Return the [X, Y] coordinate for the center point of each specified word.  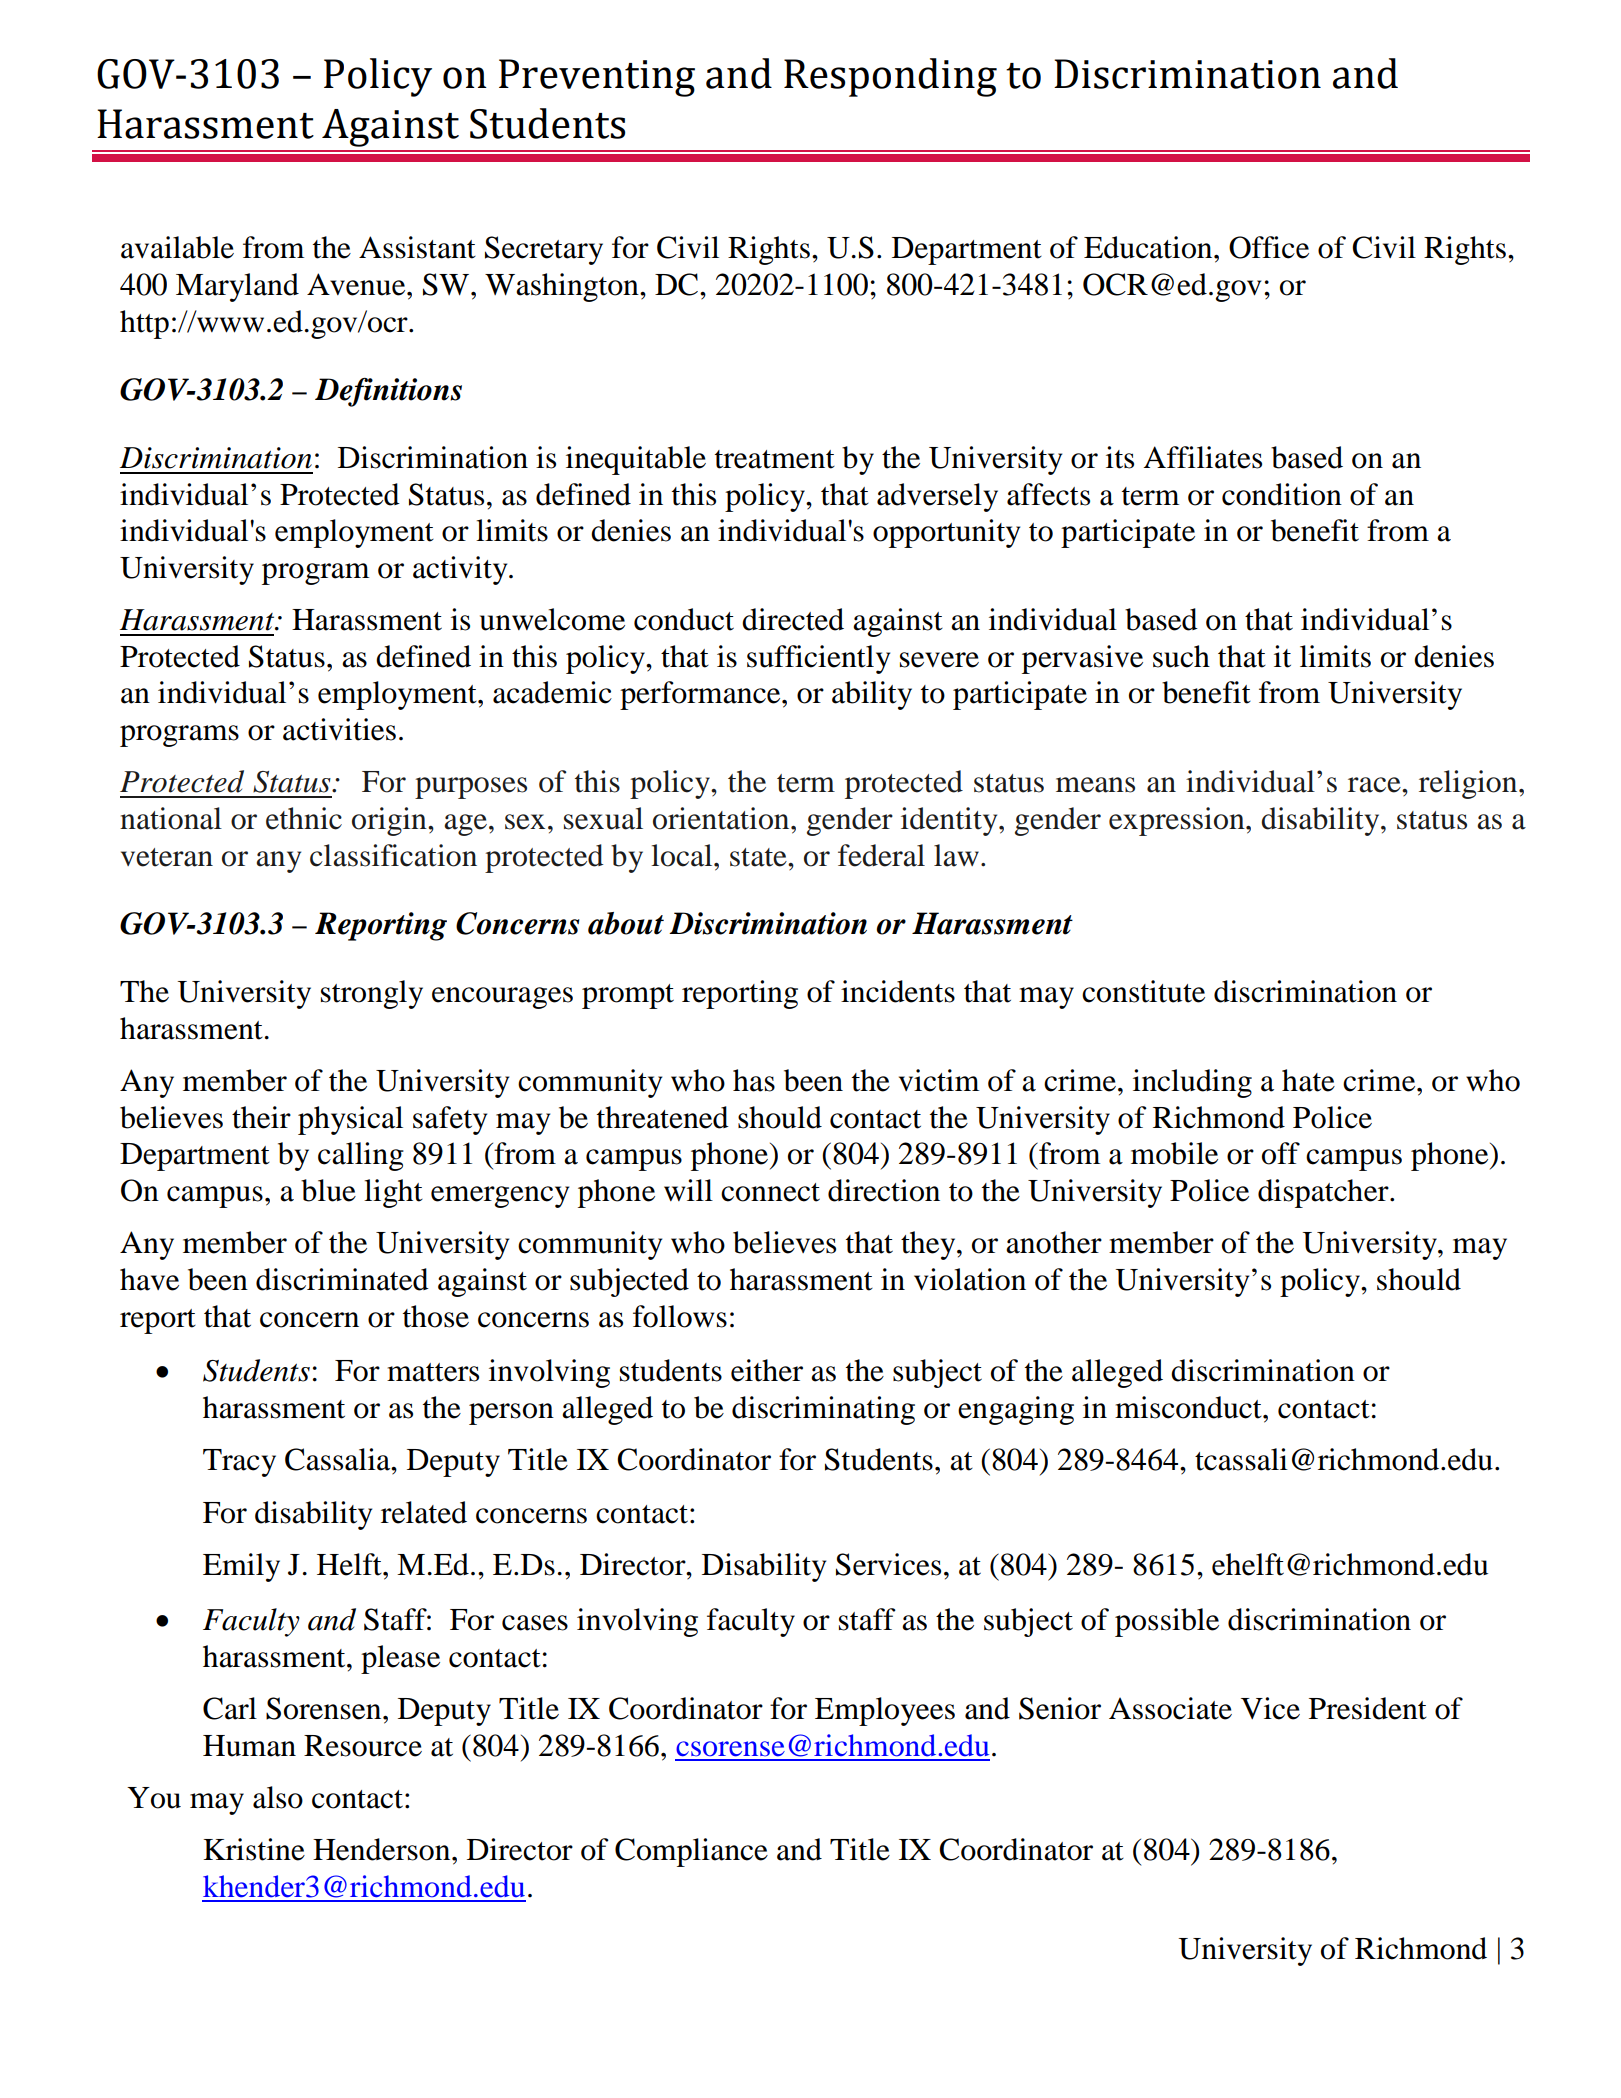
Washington [563, 287]
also [278, 1797]
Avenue [357, 284]
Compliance [691, 1852]
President [1368, 1708]
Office [1269, 247]
